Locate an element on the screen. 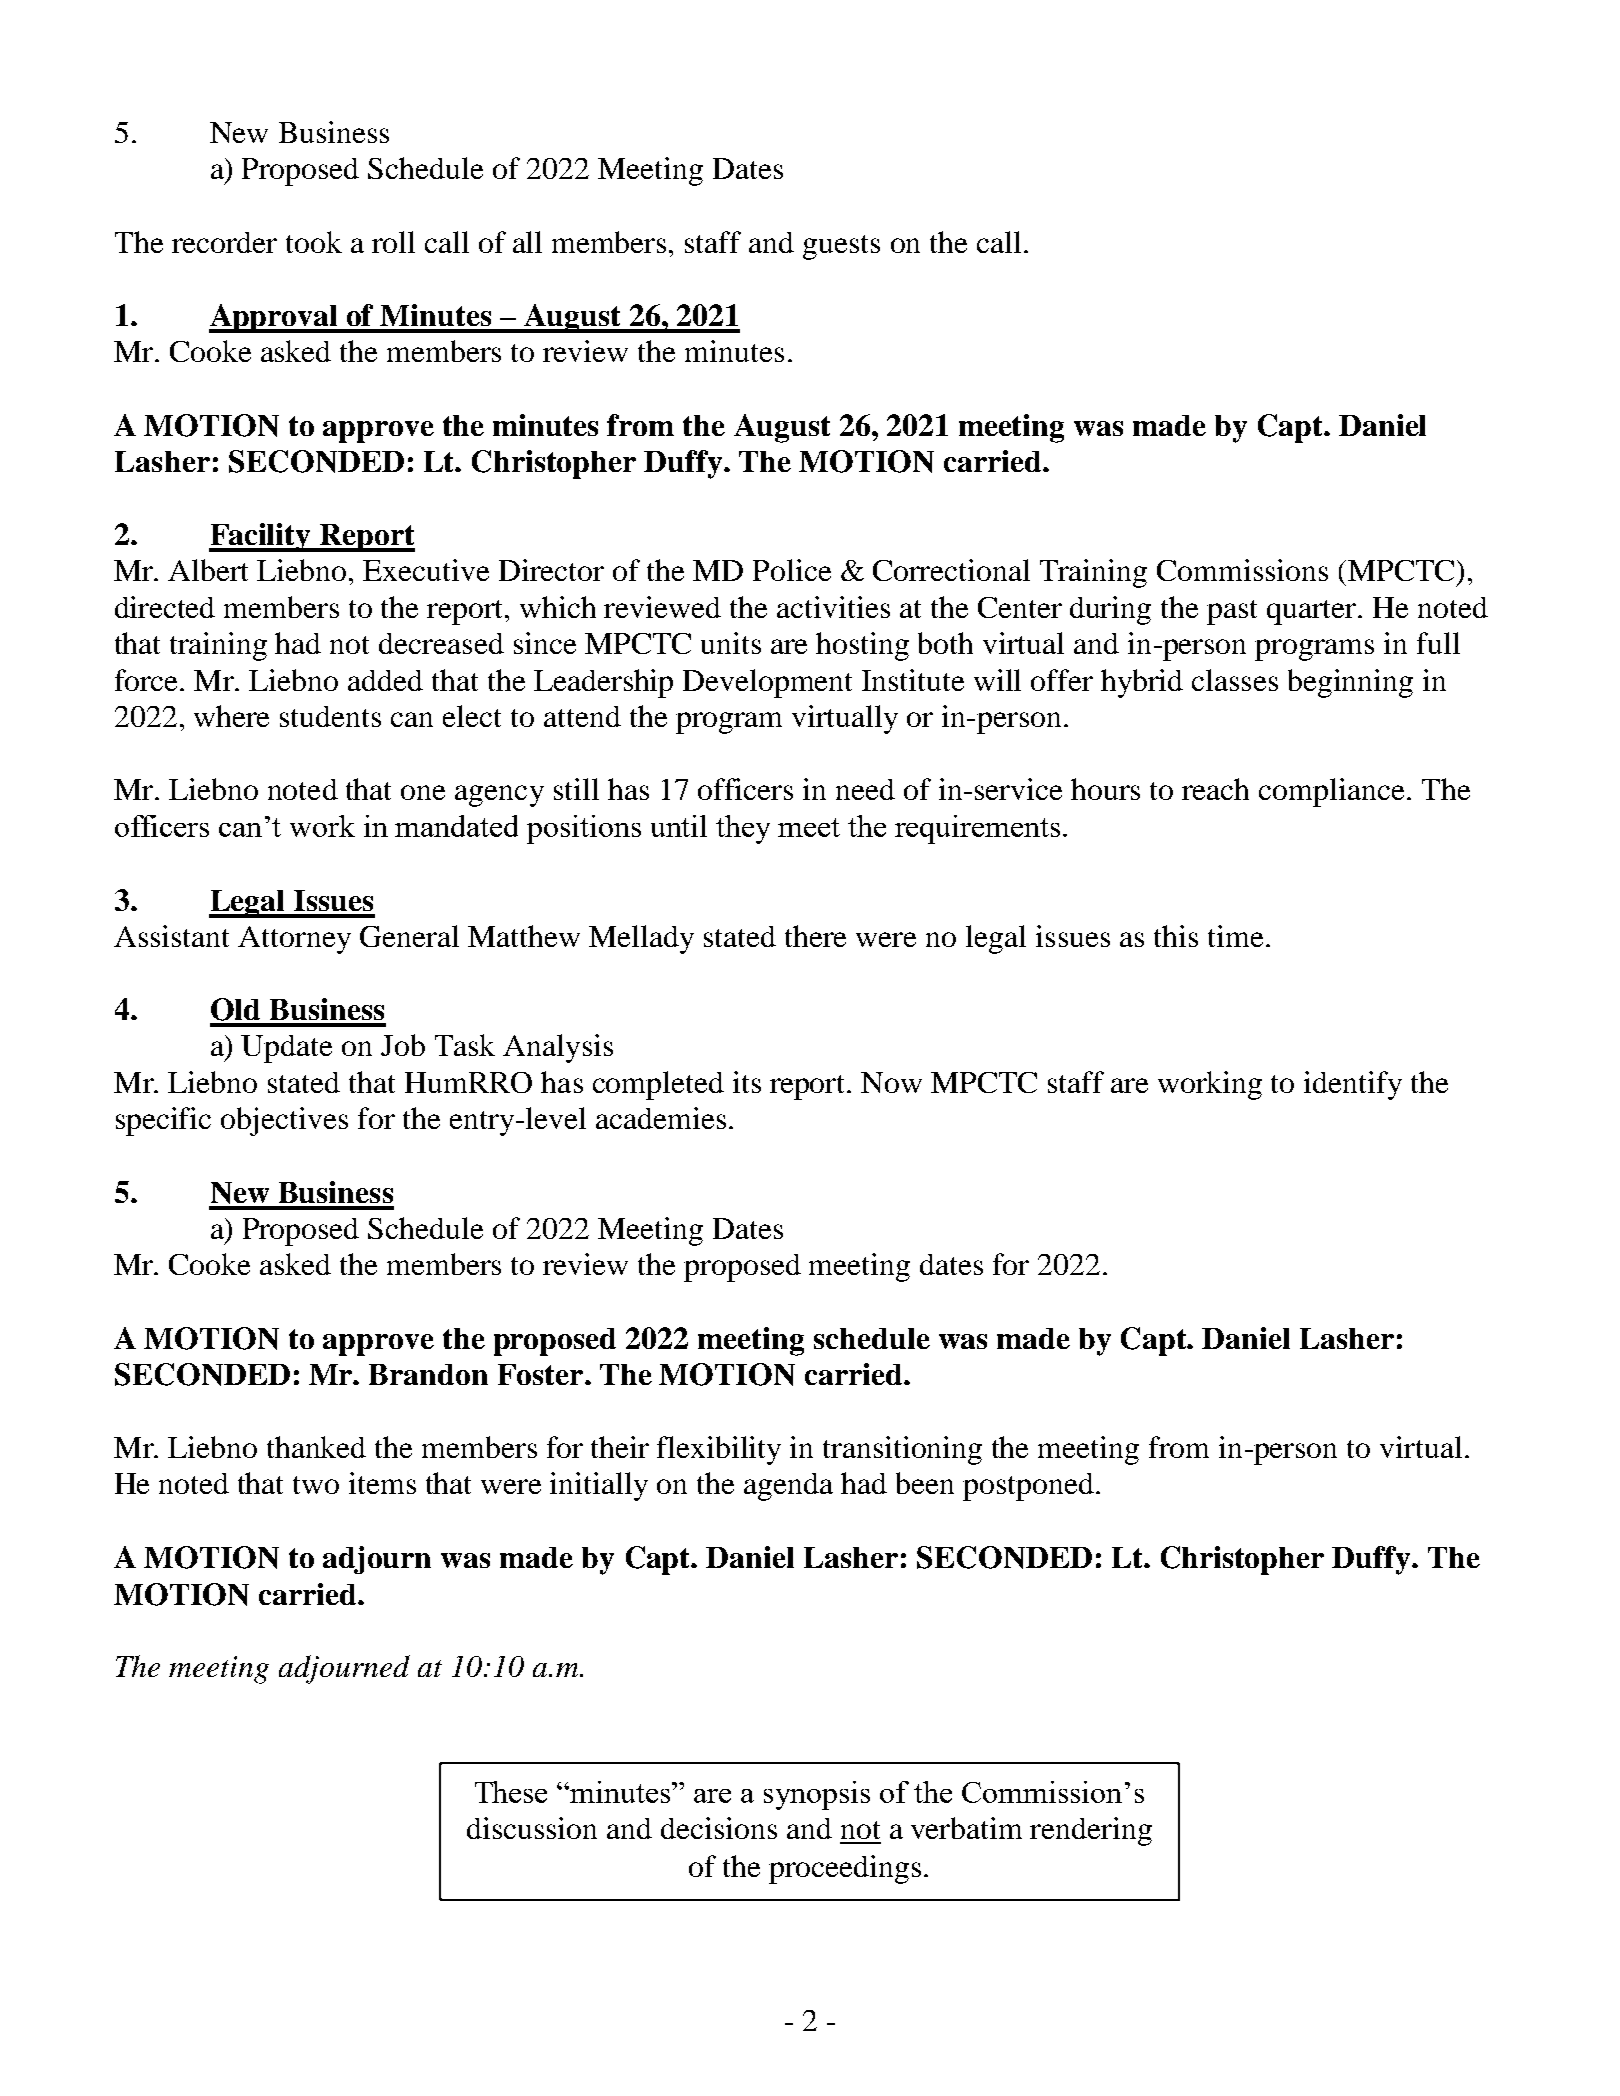  These is located at coordinates (511, 1792).
